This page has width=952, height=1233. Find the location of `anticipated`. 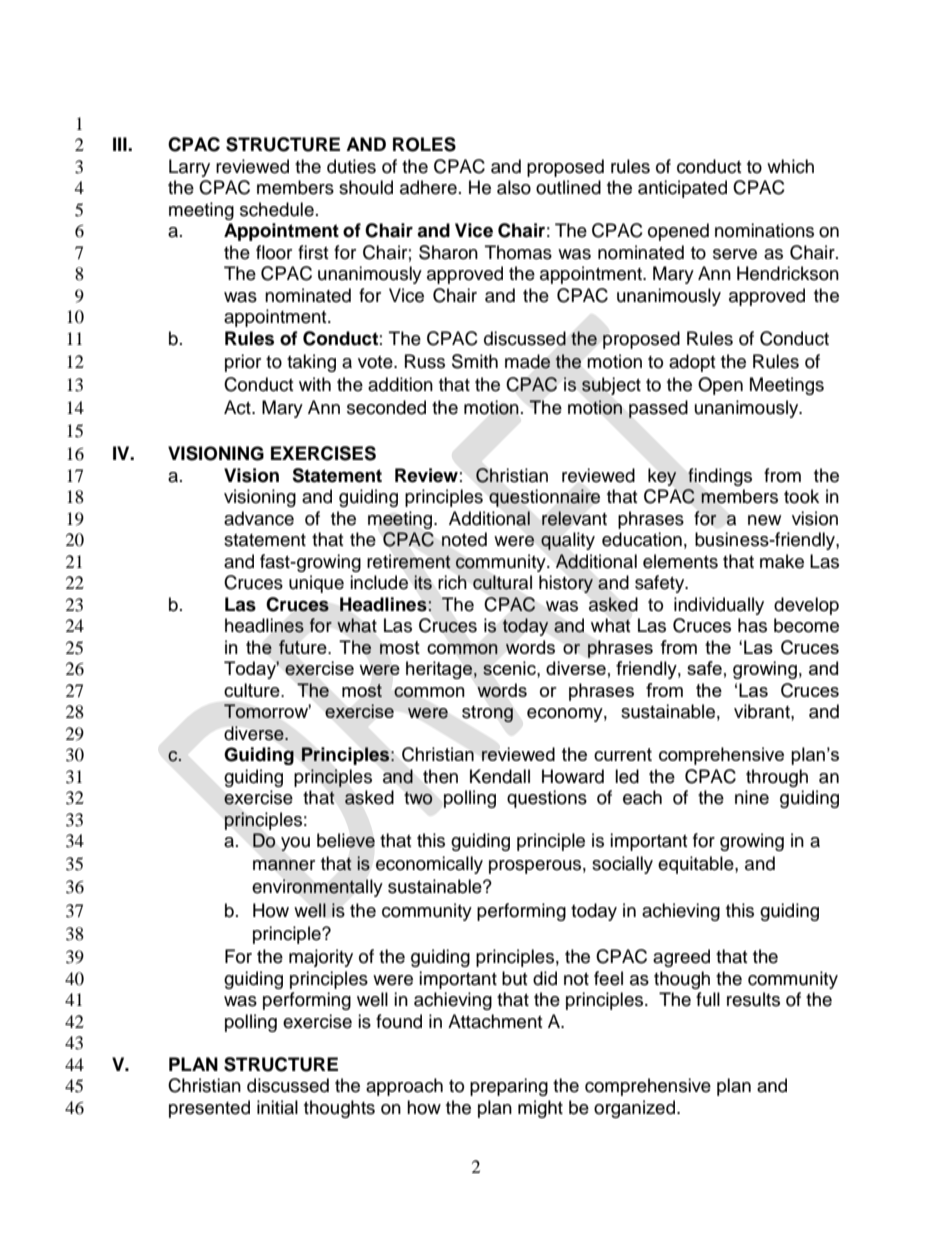

anticipated is located at coordinates (682, 189).
